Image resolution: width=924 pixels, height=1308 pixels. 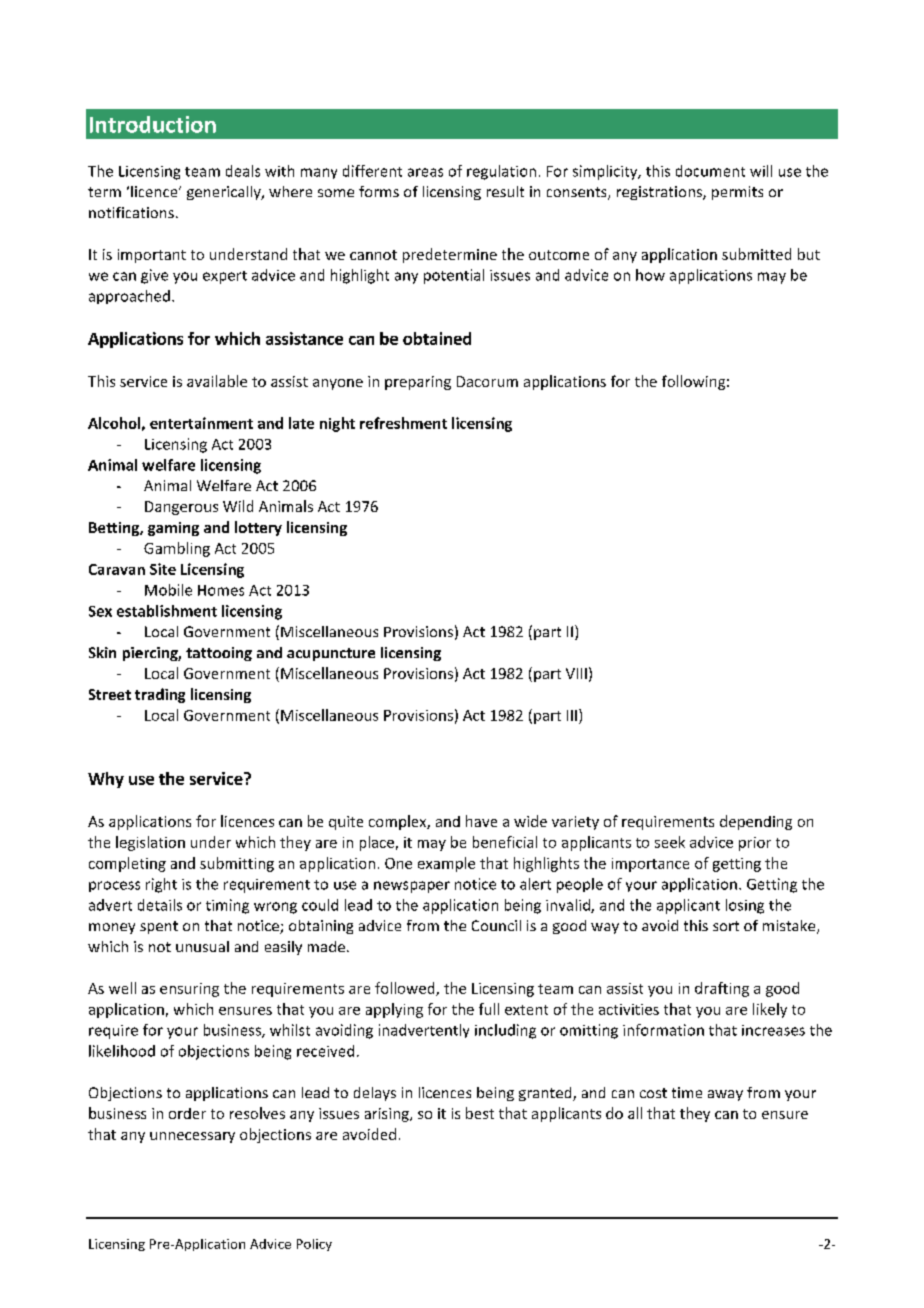 I want to click on drafting, so click(x=722, y=989).
